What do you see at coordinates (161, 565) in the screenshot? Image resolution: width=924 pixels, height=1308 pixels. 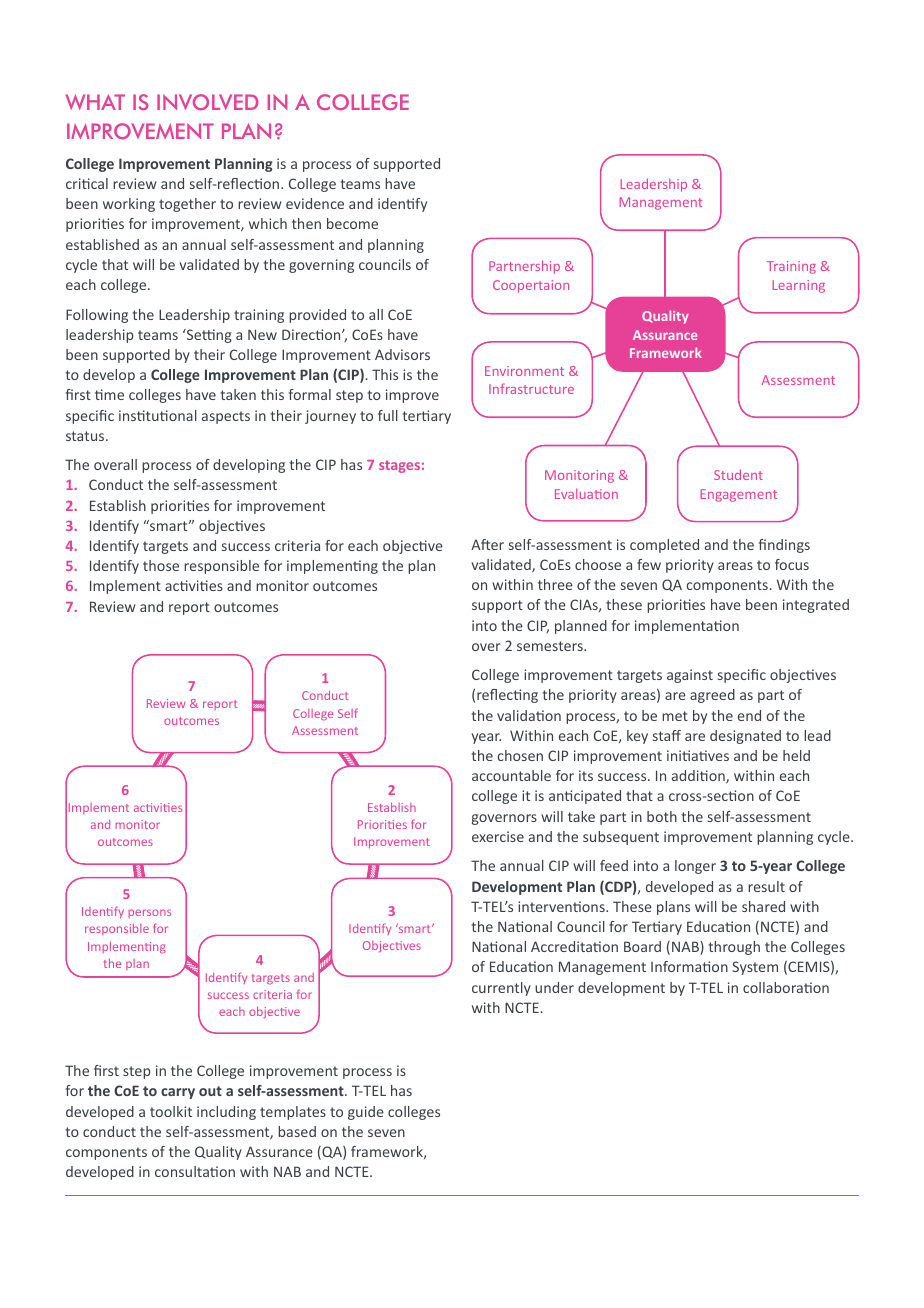 I see `those` at bounding box center [161, 565].
